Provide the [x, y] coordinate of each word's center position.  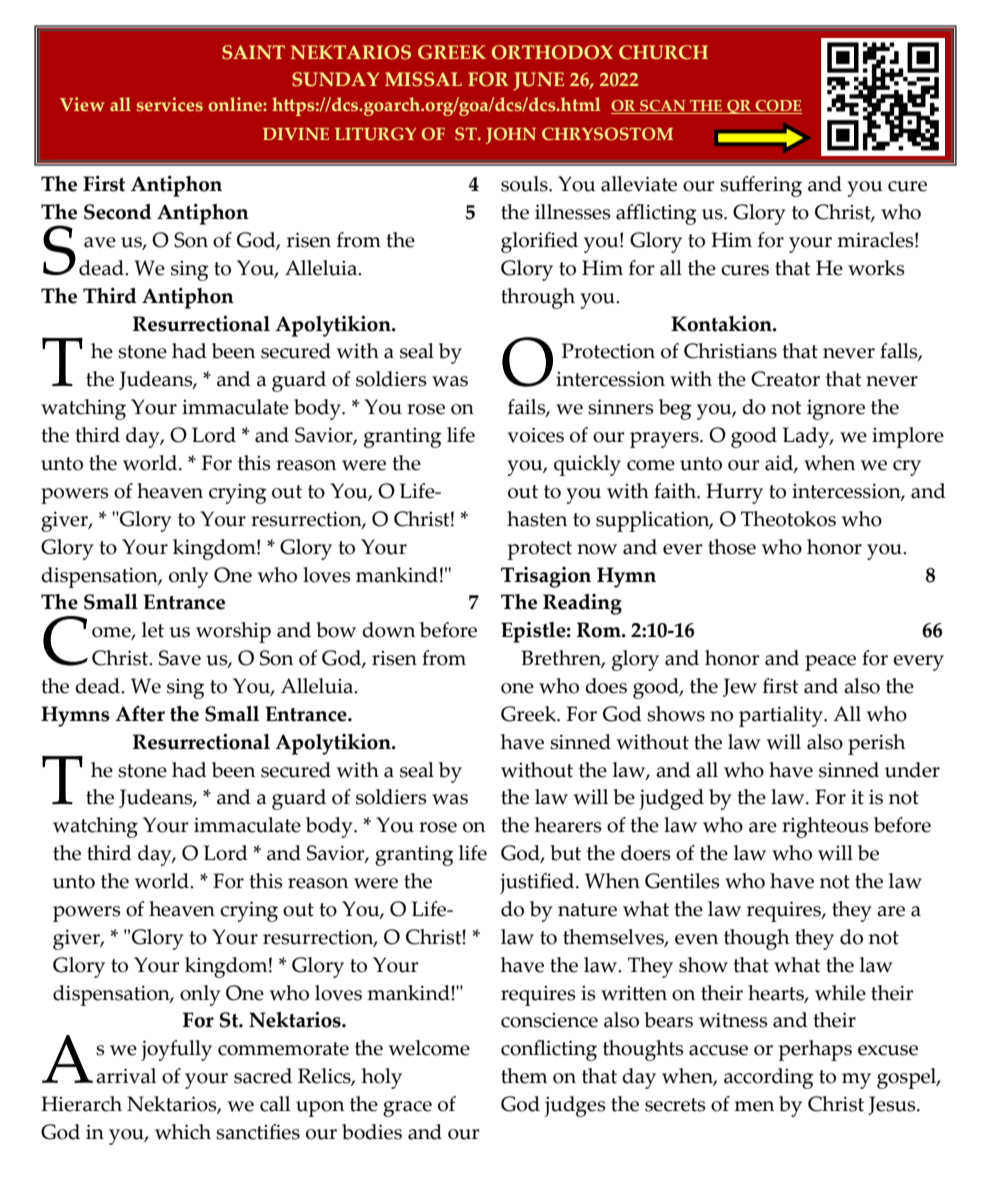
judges [574, 1106]
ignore [836, 409]
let [153, 630]
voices [536, 435]
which [183, 1132]
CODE [777, 107]
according [769, 1078]
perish [877, 744]
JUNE [538, 81]
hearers [568, 825]
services [170, 104]
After [140, 713]
